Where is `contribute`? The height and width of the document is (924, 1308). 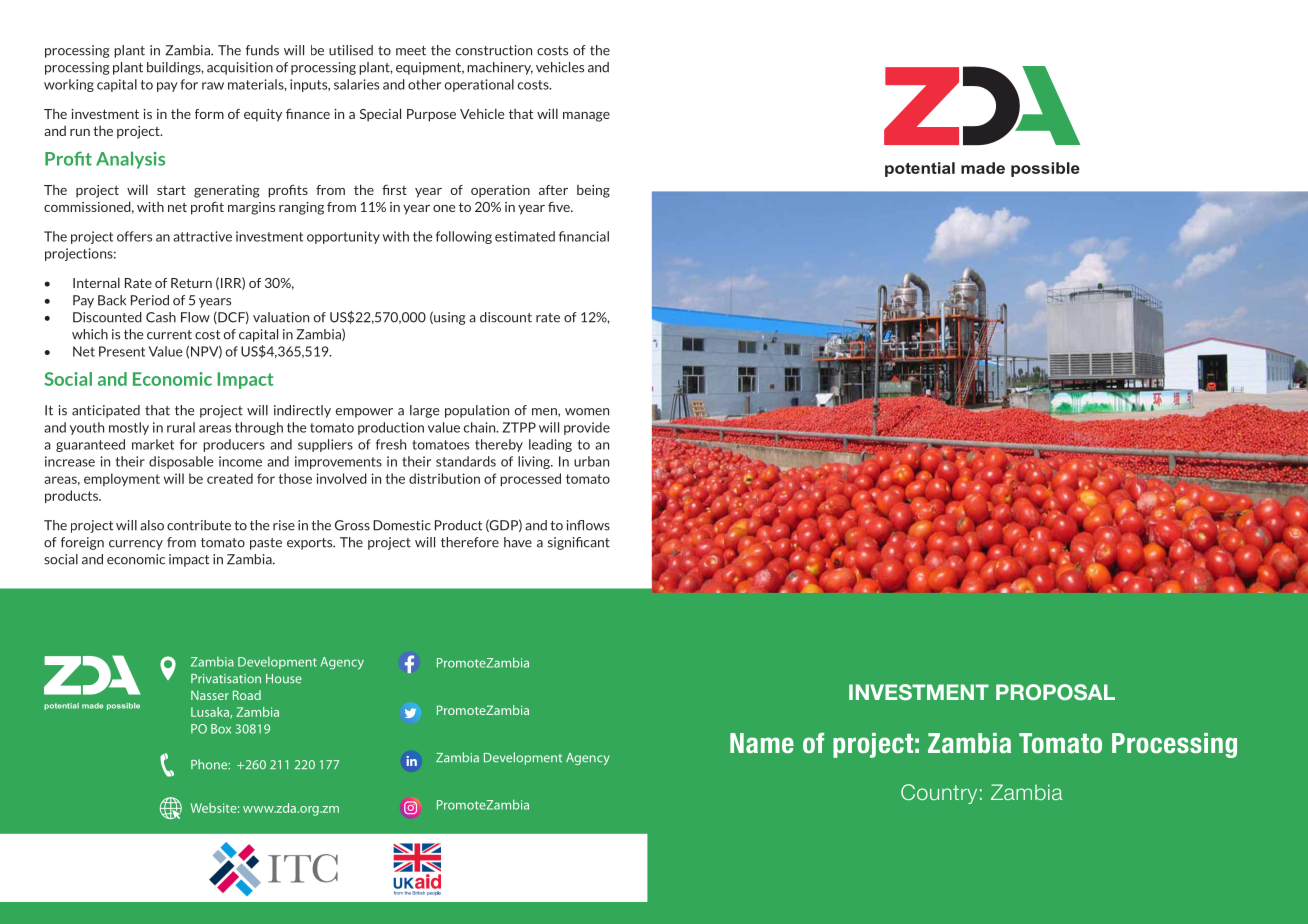
contribute is located at coordinates (199, 525).
